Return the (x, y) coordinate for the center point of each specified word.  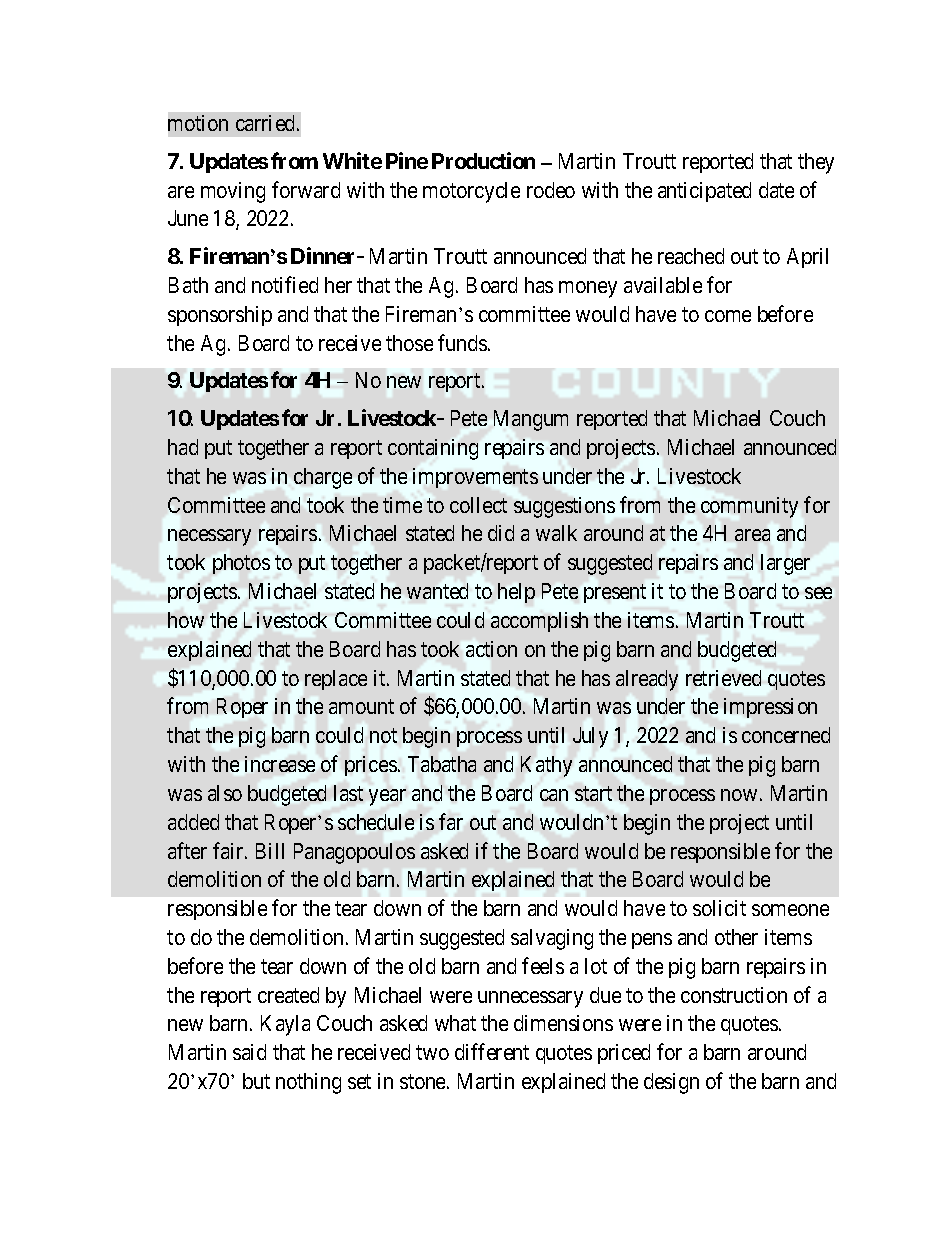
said (249, 1052)
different (492, 1051)
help (516, 593)
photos (241, 564)
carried (267, 123)
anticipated (704, 192)
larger (785, 564)
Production (483, 160)
